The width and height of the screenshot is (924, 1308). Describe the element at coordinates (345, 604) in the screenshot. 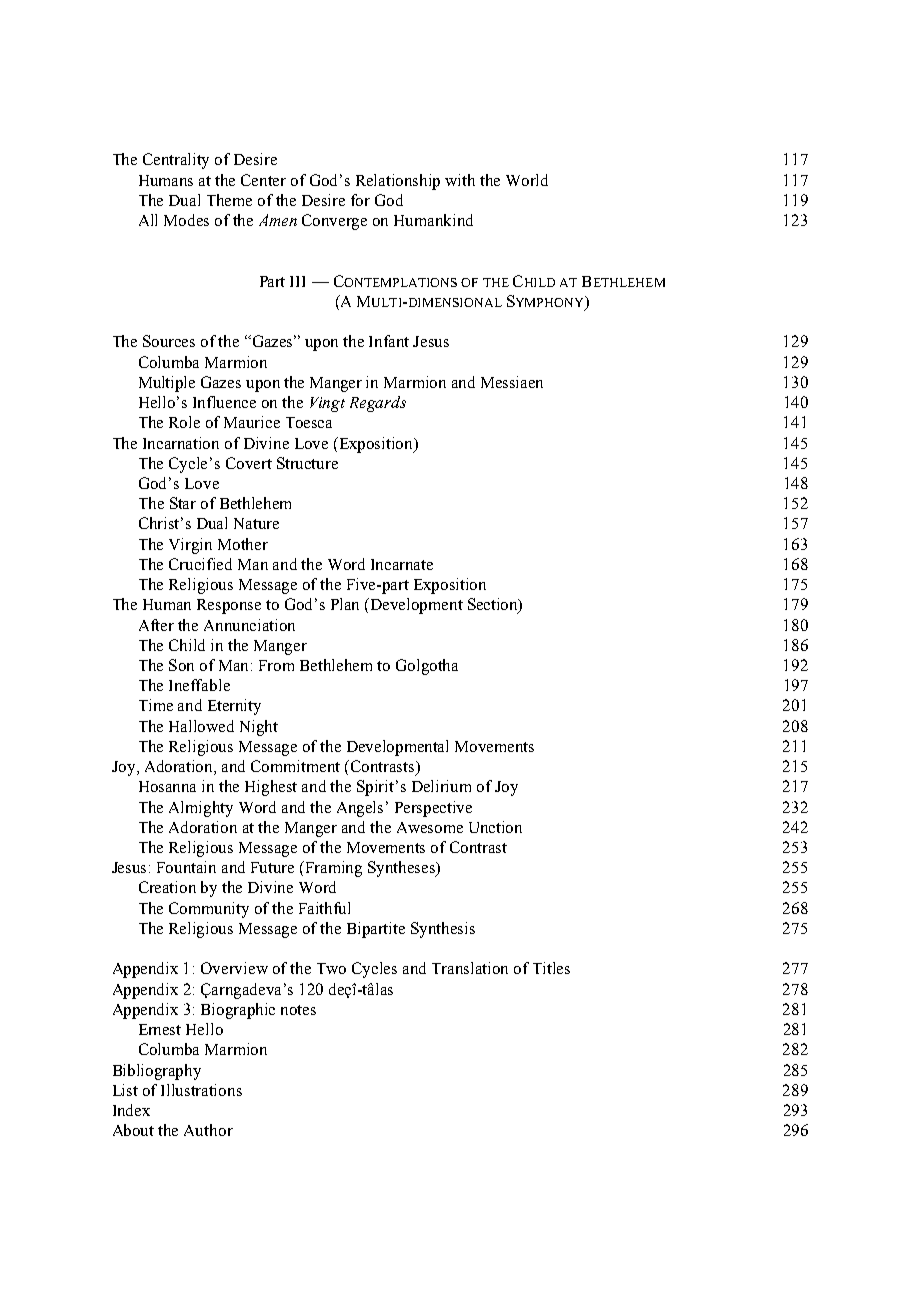

I see `Plan` at that location.
